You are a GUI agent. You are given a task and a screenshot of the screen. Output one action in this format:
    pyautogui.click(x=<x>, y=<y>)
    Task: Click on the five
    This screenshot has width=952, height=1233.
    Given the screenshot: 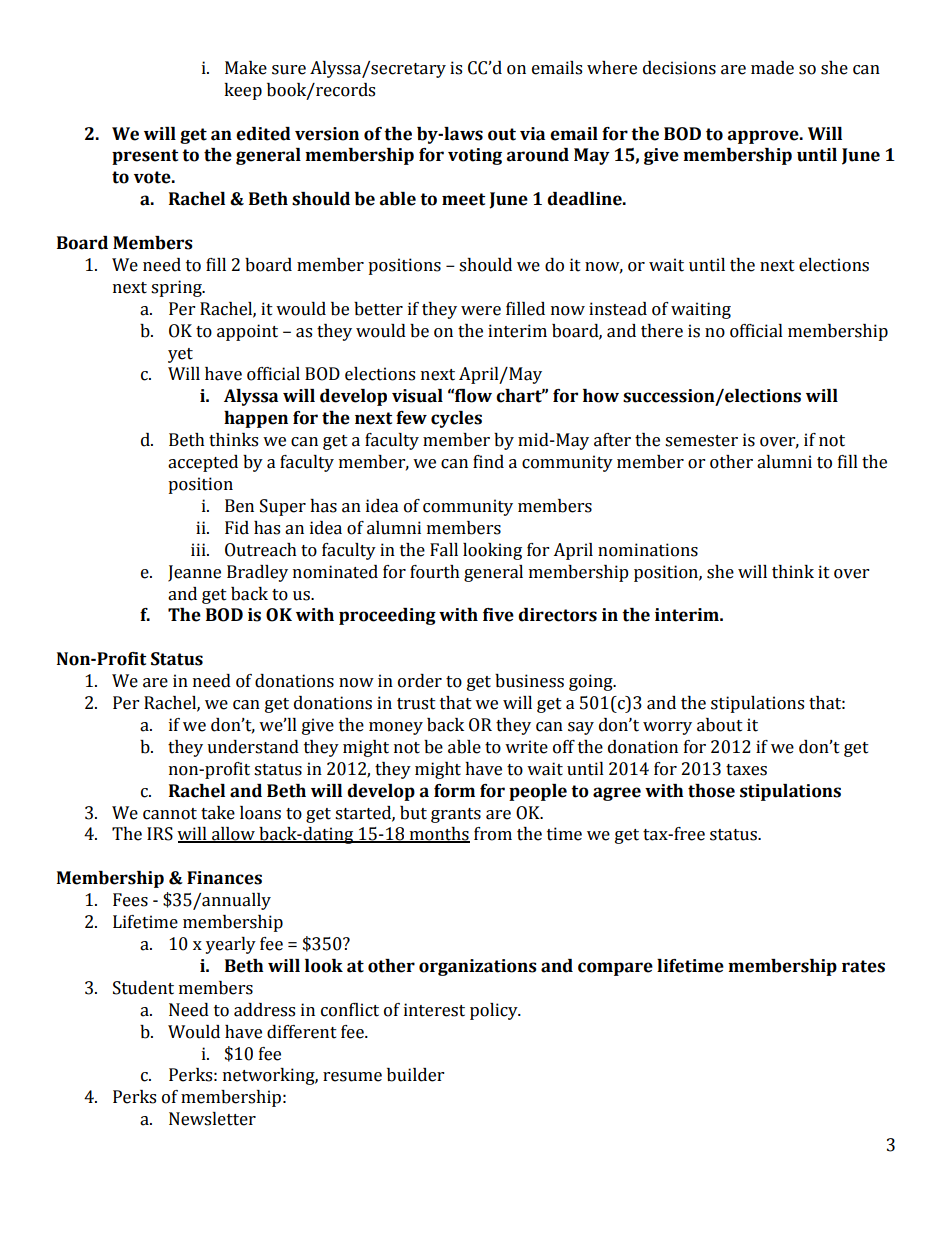 What is the action you would take?
    pyautogui.click(x=498, y=615)
